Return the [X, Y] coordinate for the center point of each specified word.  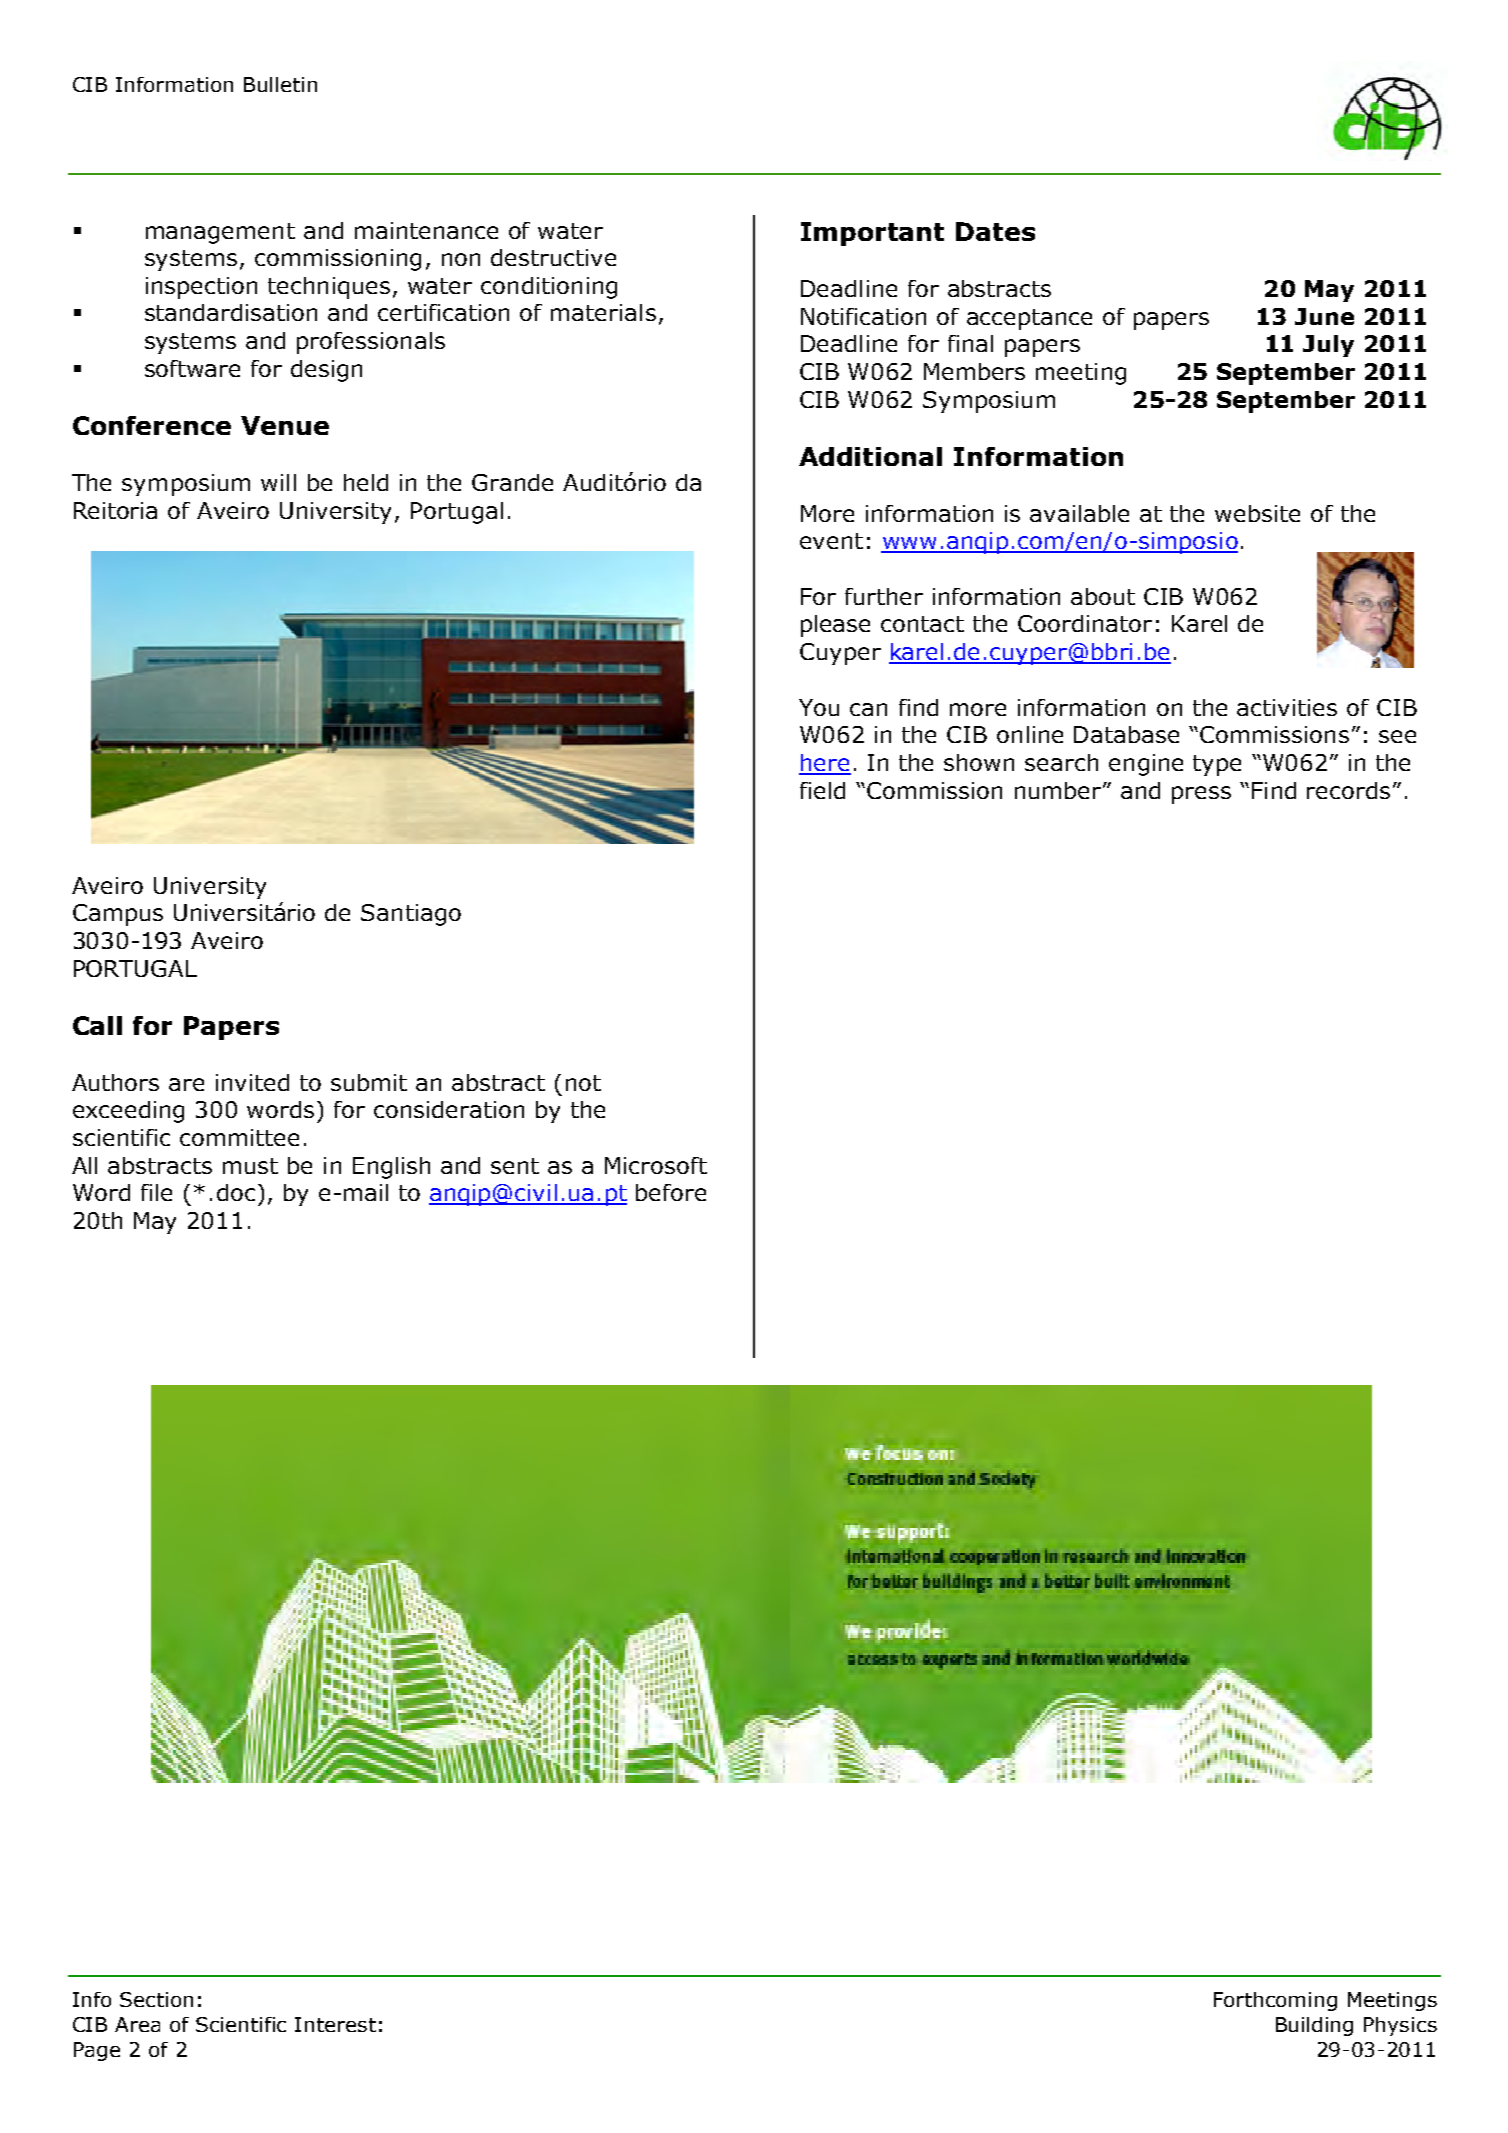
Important [872, 234]
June [1324, 316]
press [1201, 795]
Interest [335, 2024]
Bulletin [280, 84]
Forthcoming [1275, 2001]
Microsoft [656, 1165]
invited [252, 1082]
